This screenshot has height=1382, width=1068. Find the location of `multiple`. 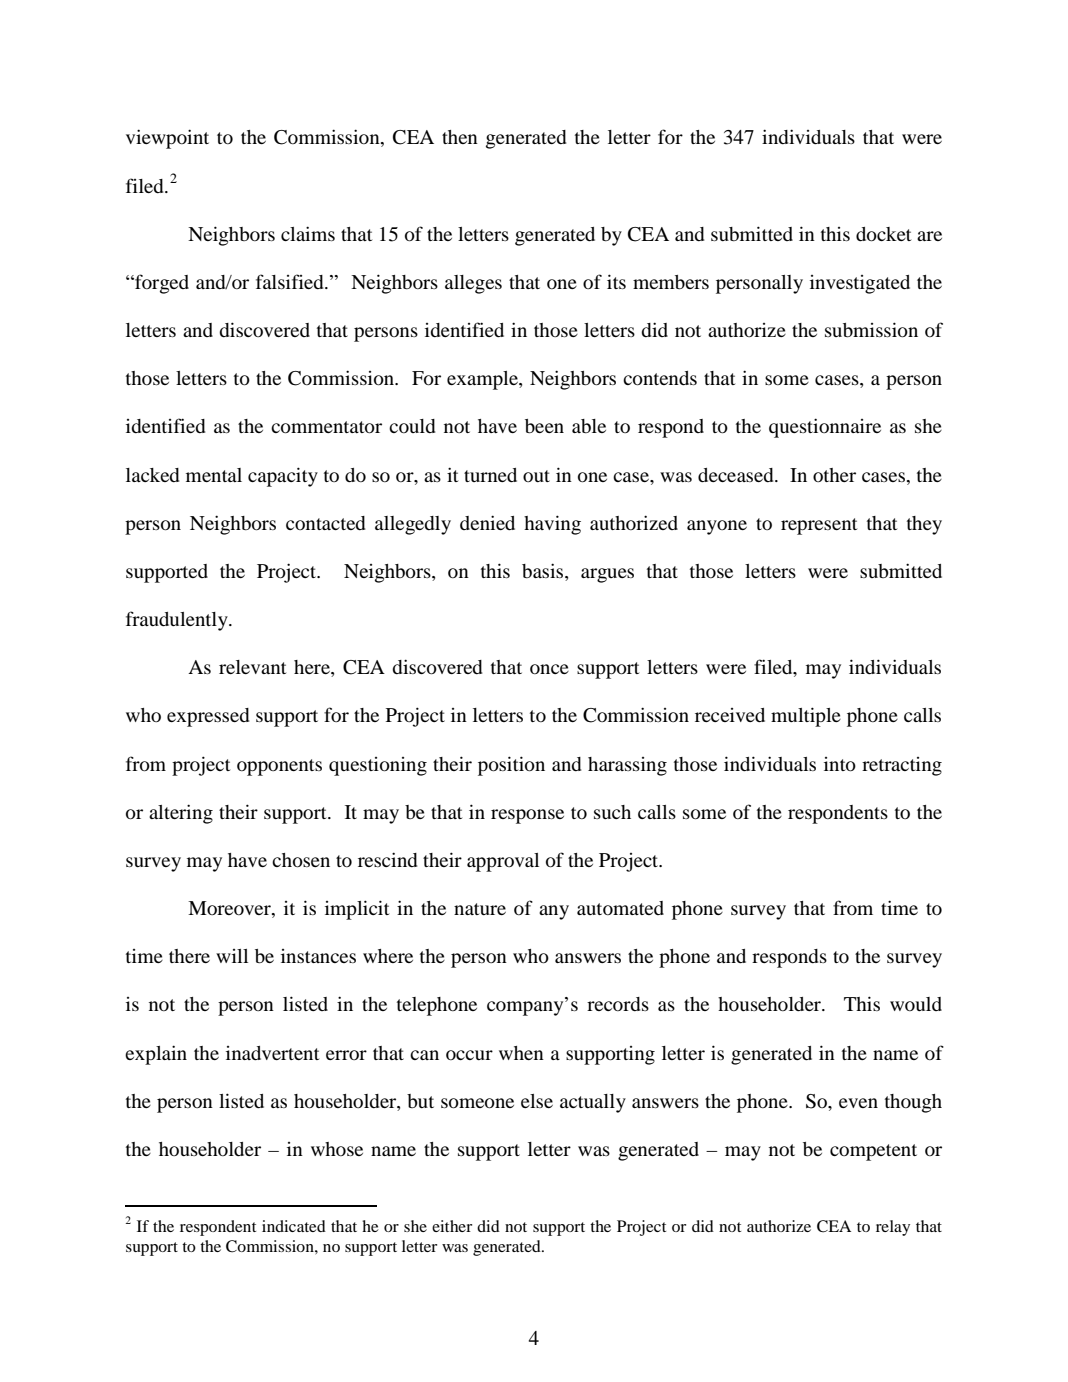

multiple is located at coordinates (806, 717).
